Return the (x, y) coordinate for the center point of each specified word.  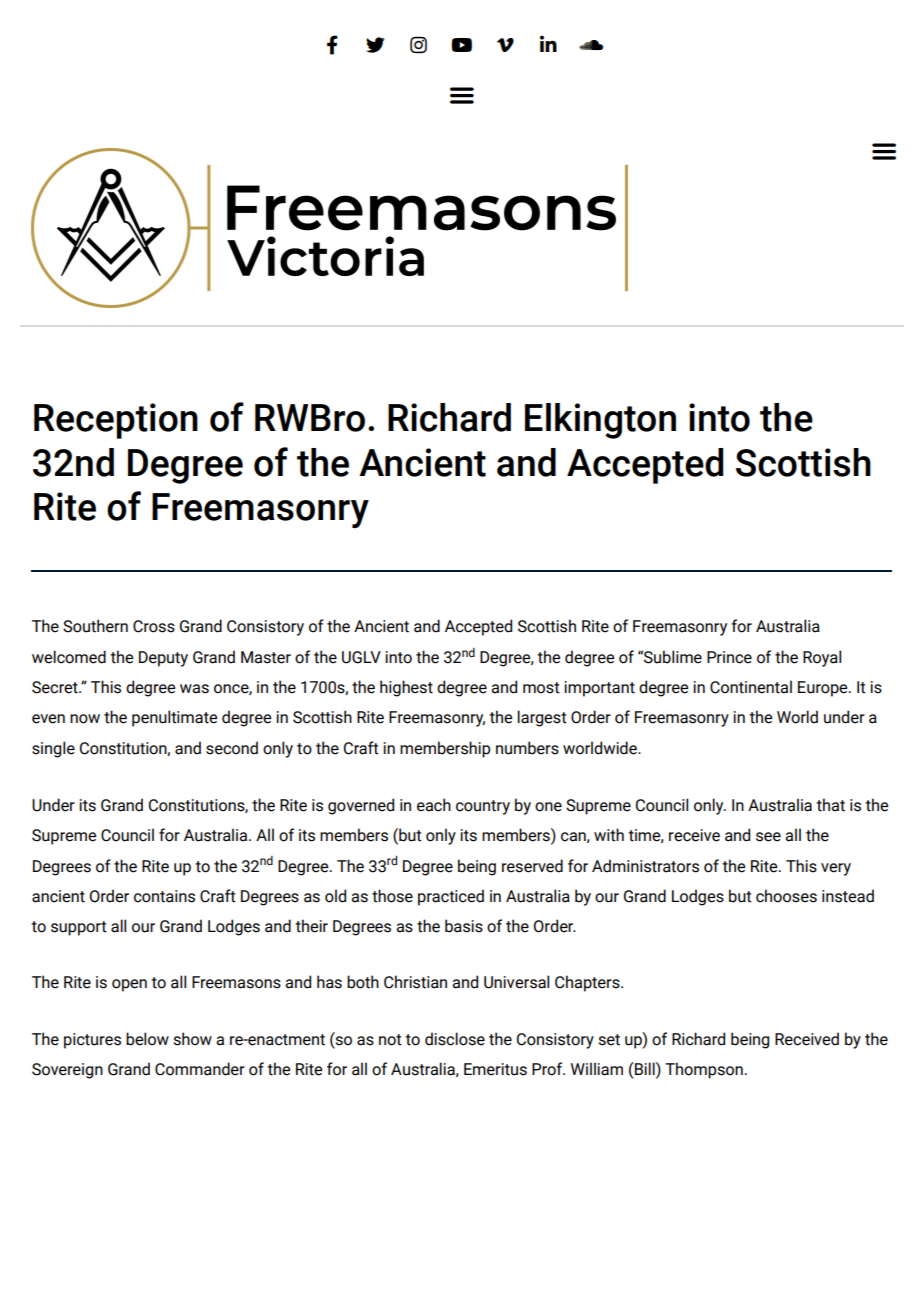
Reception (116, 421)
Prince (729, 657)
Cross (154, 626)
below (147, 1039)
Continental (751, 687)
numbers (527, 748)
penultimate (174, 718)
